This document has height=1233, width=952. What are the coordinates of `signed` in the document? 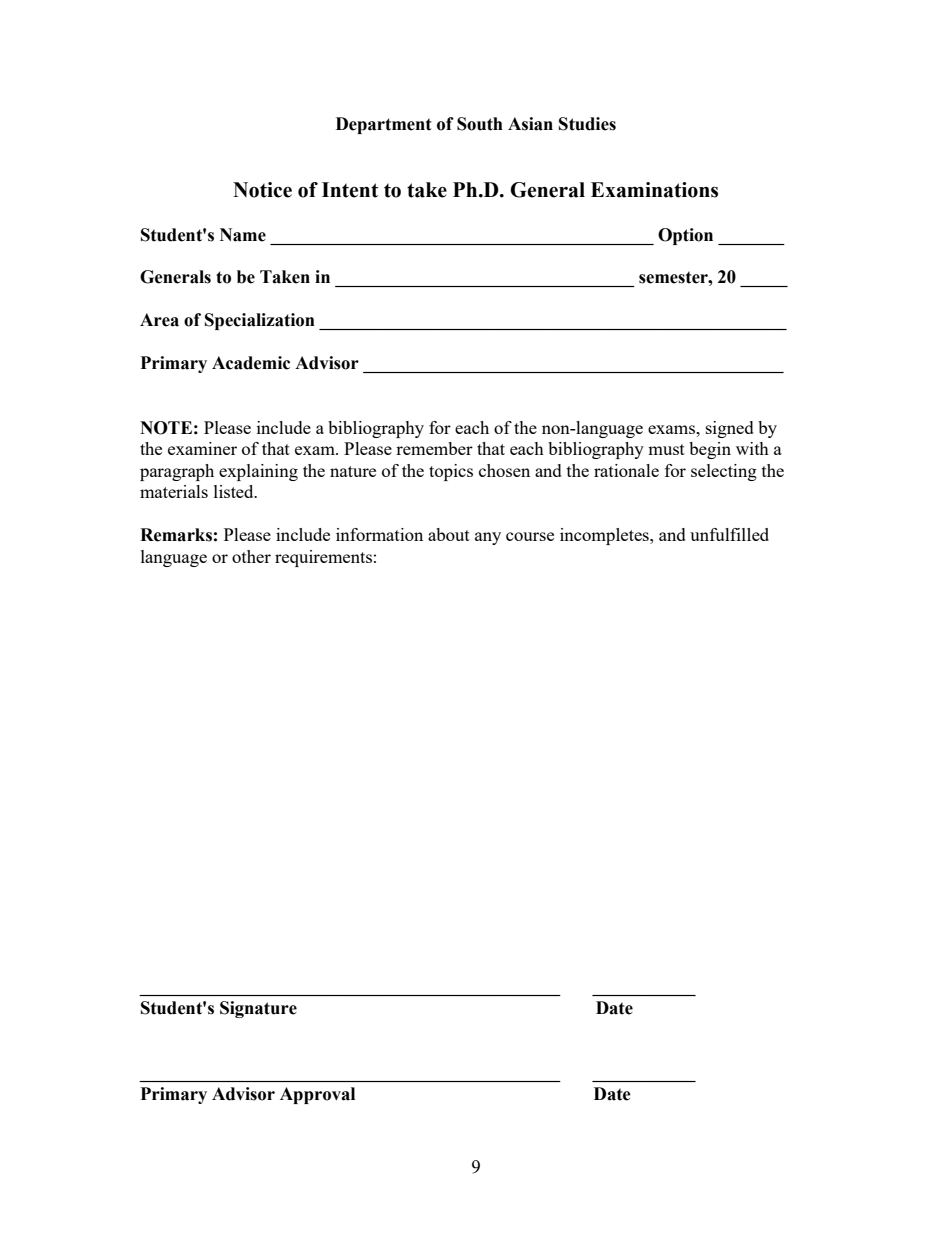 It's located at (730, 429).
